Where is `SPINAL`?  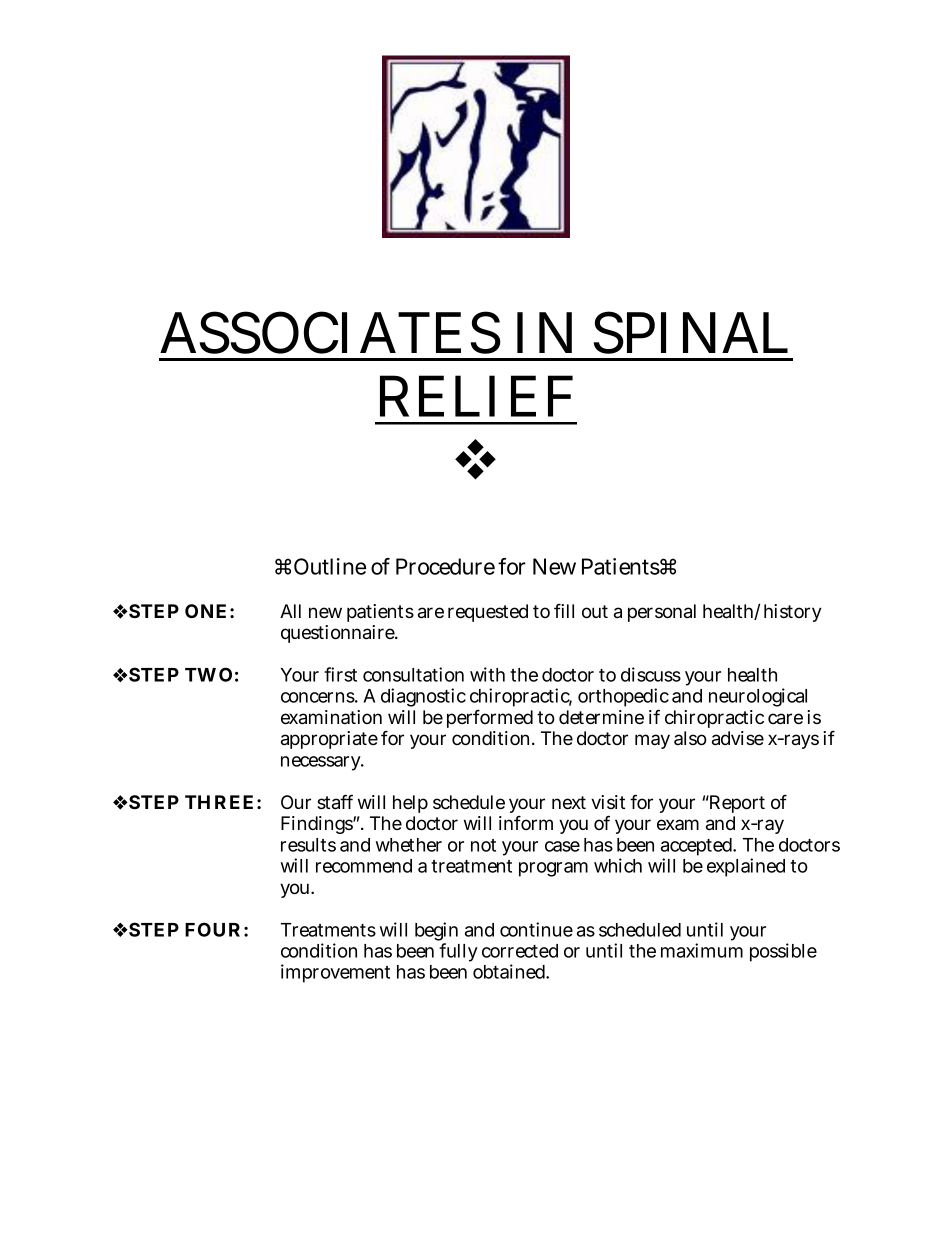 SPINAL is located at coordinates (691, 332).
